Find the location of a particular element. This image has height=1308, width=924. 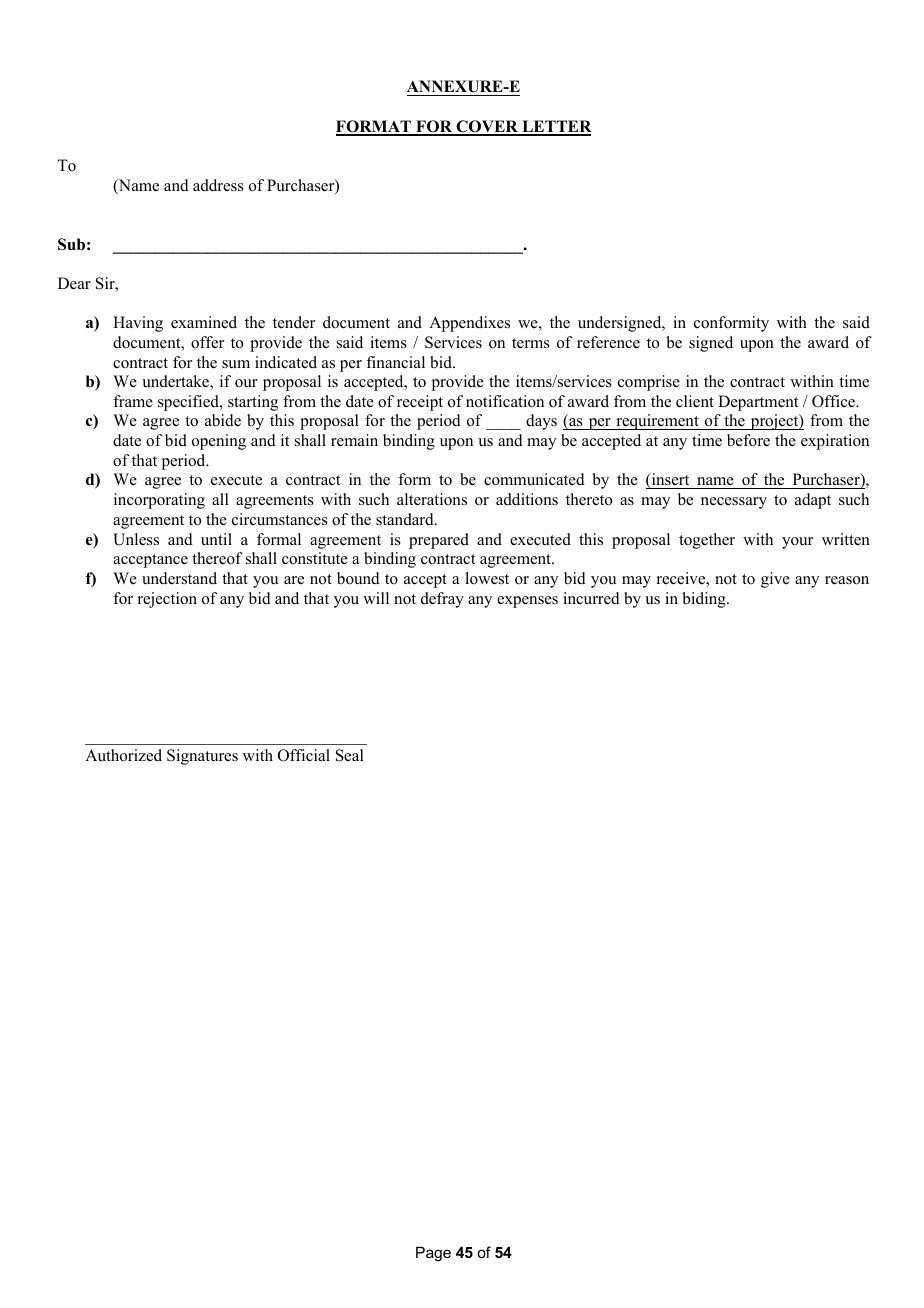

Official is located at coordinates (304, 755).
